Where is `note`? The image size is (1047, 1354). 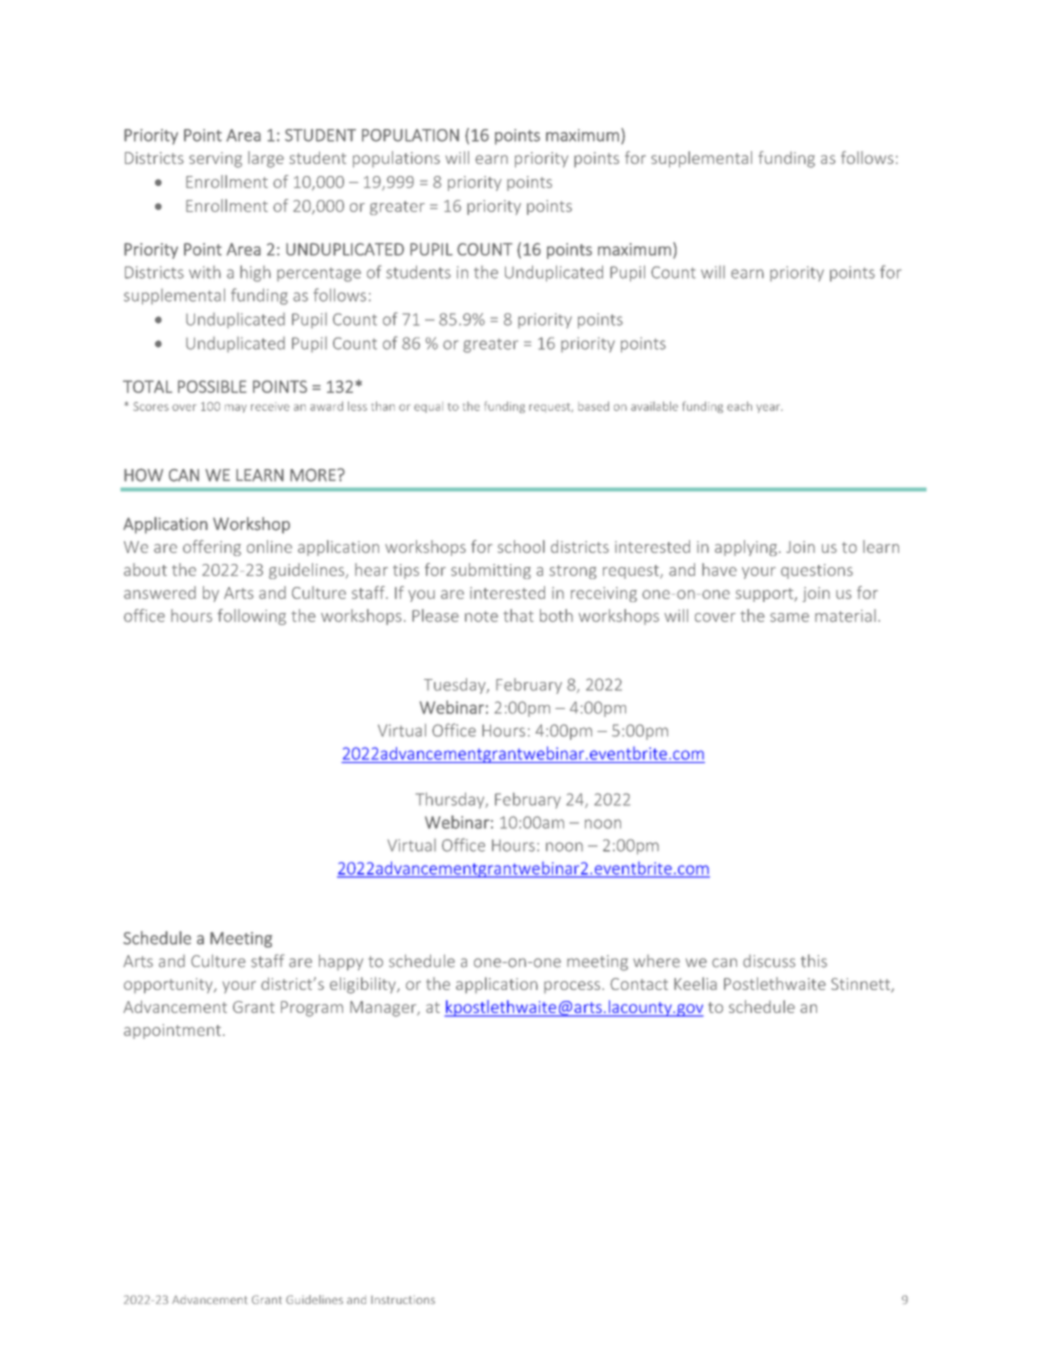 note is located at coordinates (481, 616).
